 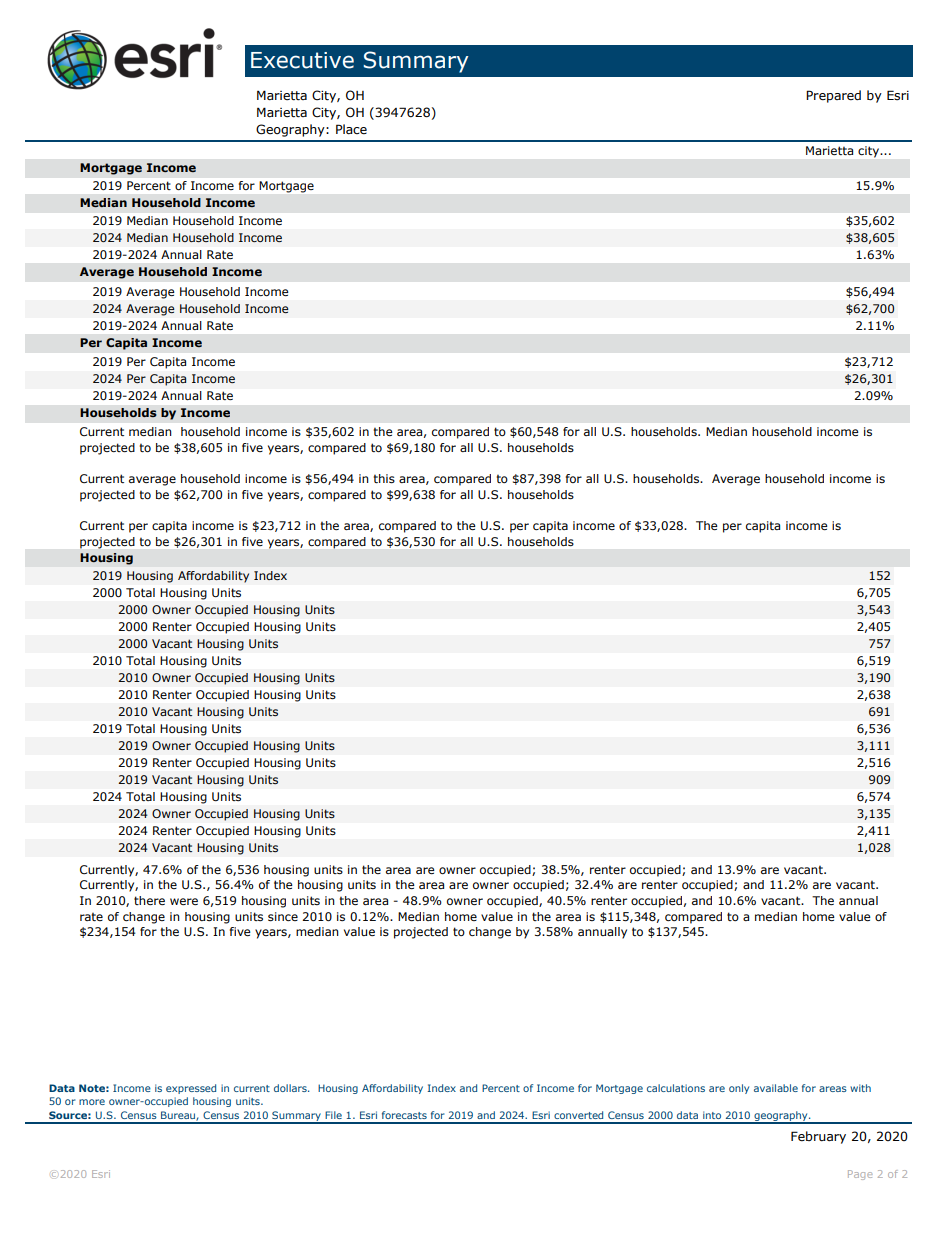 What do you see at coordinates (384, 479) in the screenshot?
I see `this` at bounding box center [384, 479].
